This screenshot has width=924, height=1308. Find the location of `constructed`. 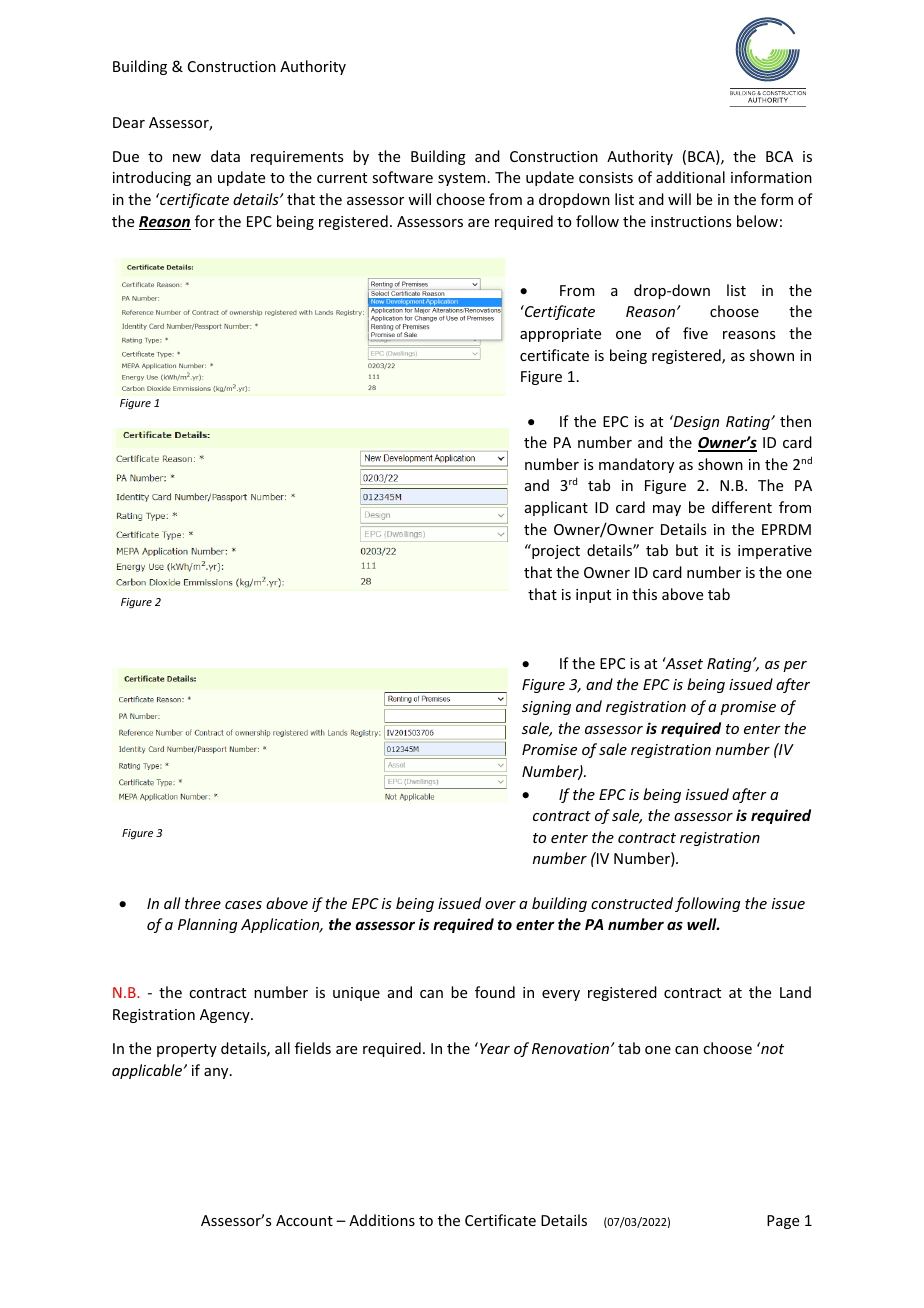

constructed is located at coordinates (632, 903).
